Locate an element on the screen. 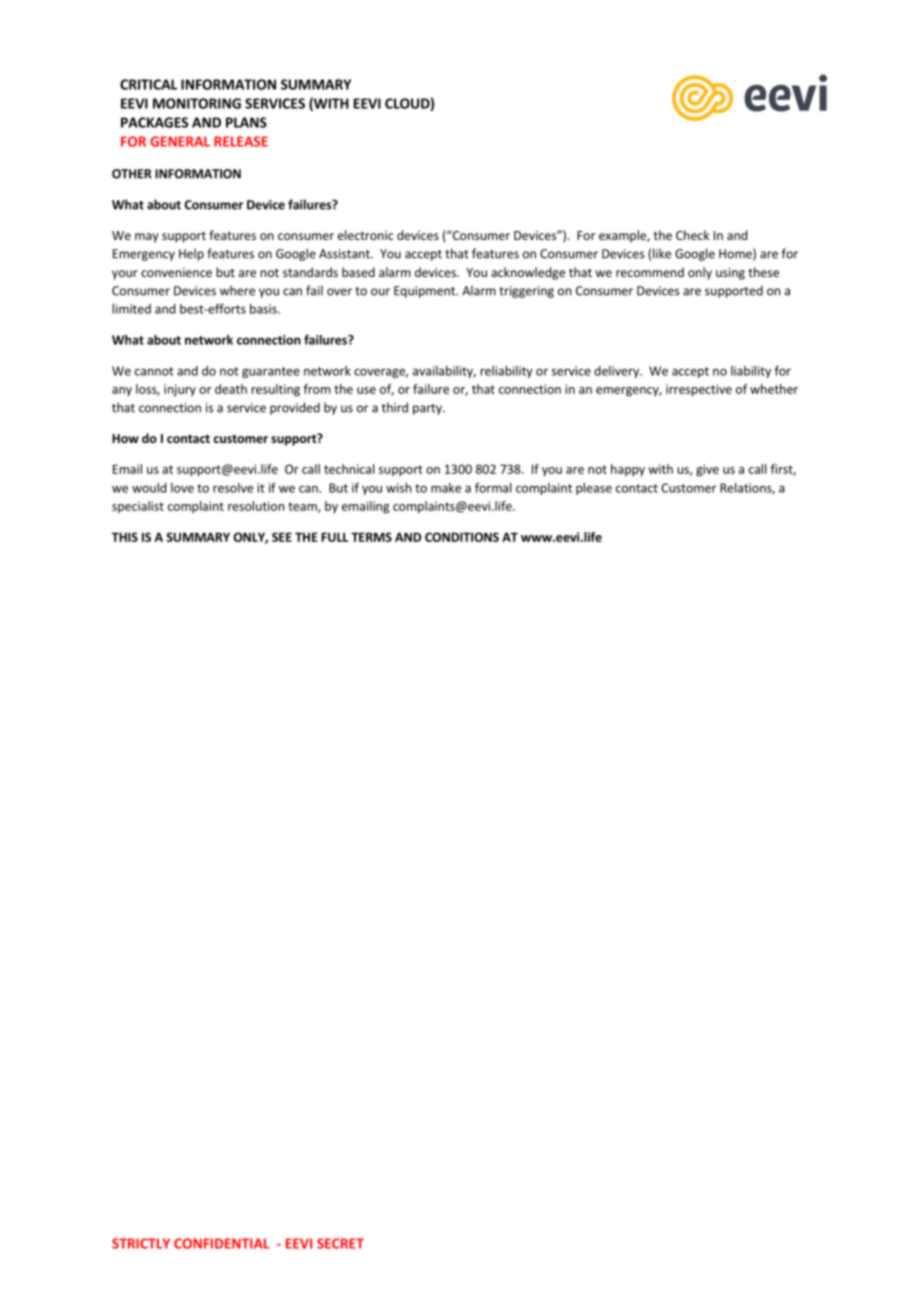 This screenshot has width=924, height=1308. STRICTLY is located at coordinates (141, 1243).
